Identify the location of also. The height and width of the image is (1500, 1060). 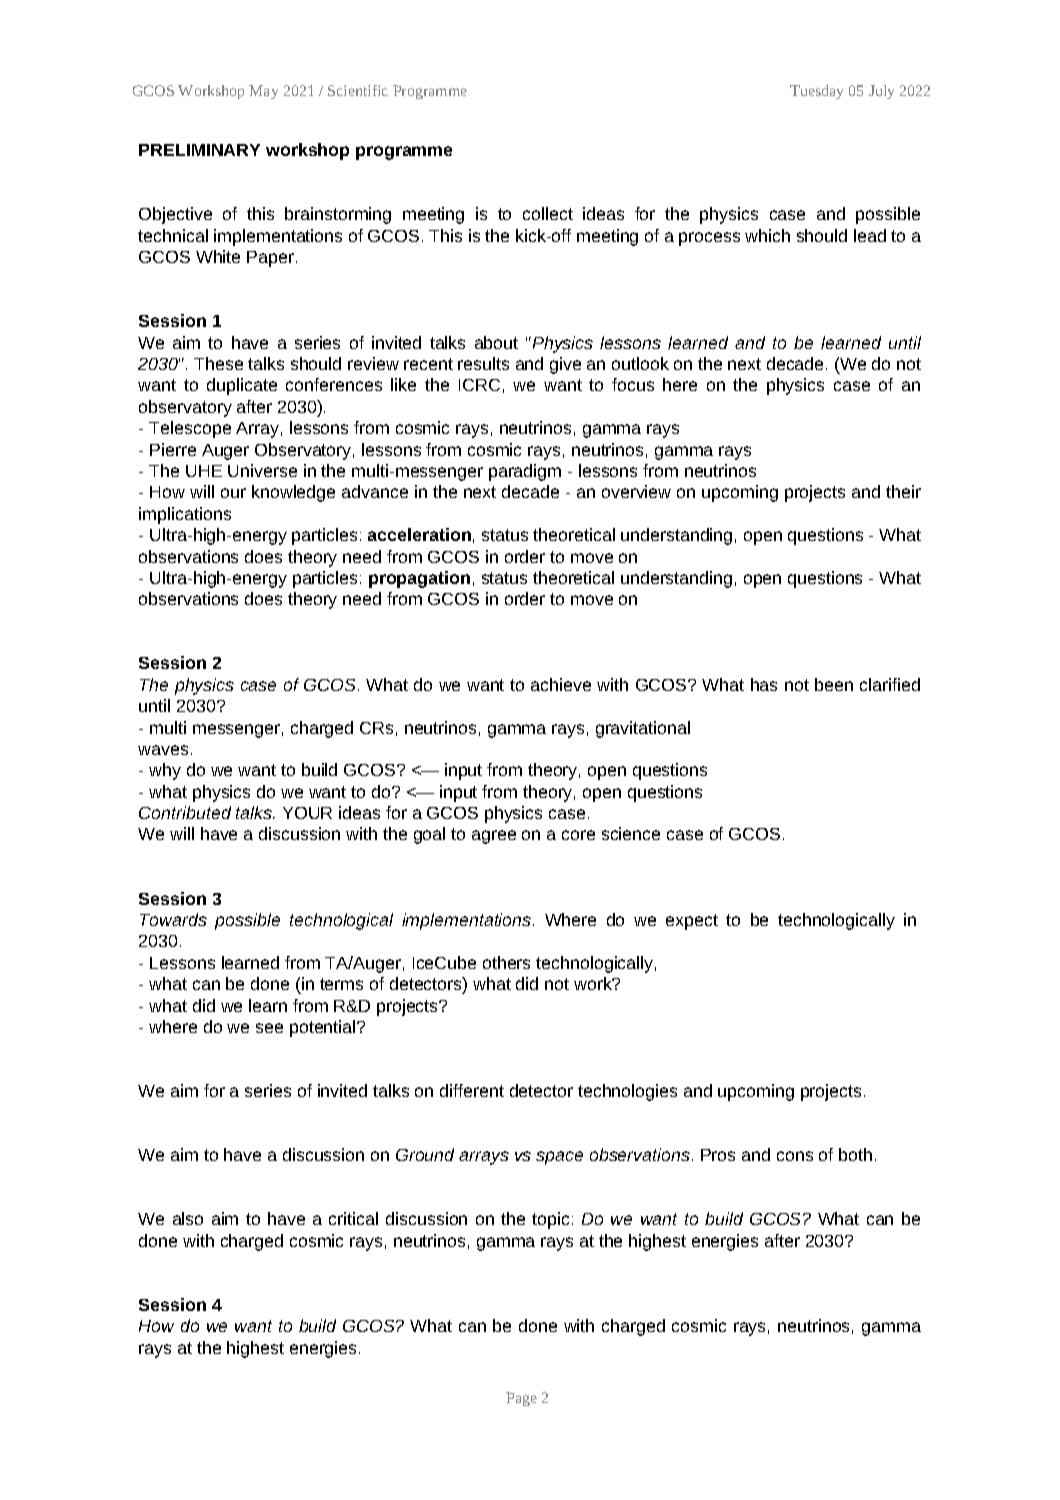
(188, 1218).
